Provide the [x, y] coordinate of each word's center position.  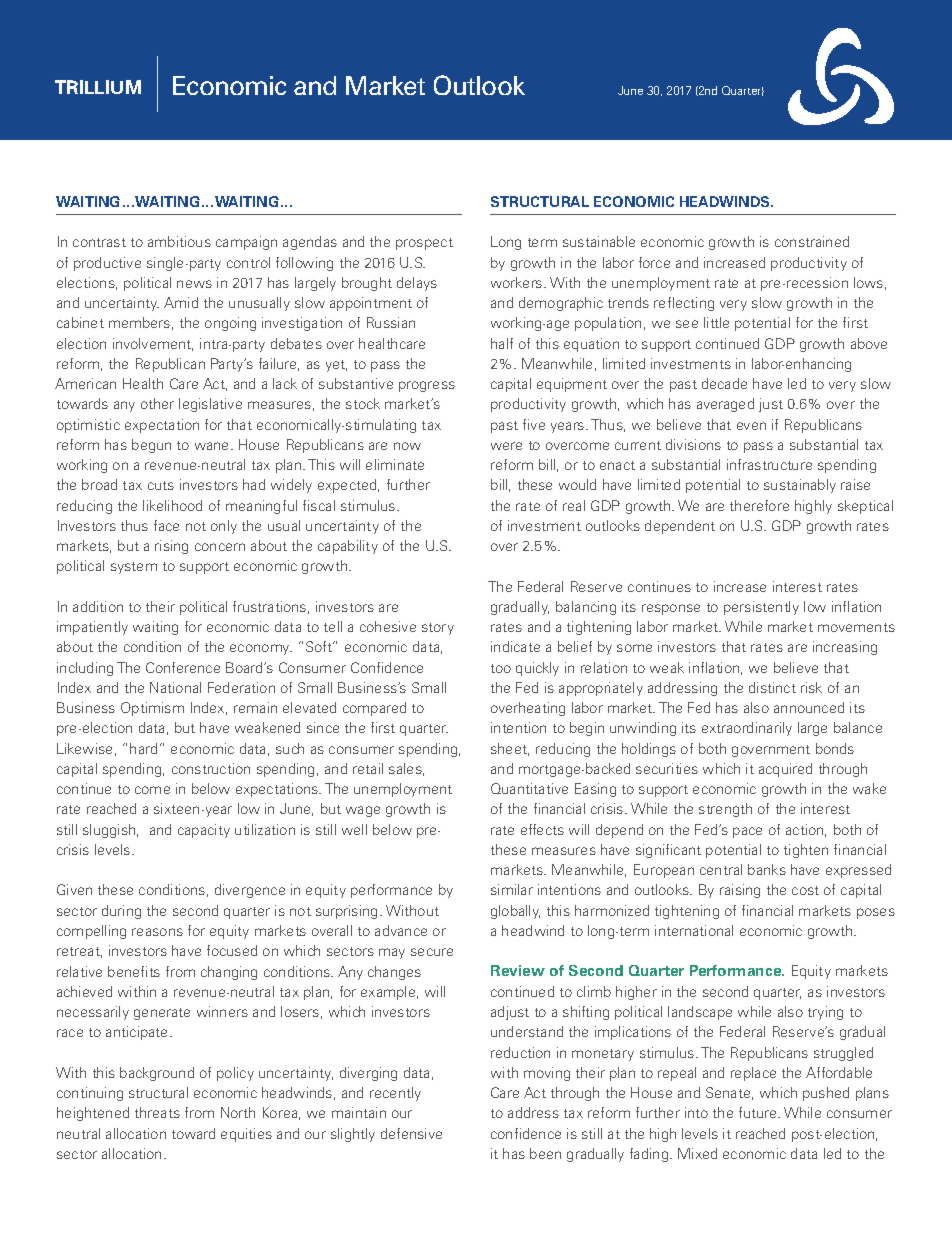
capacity [204, 831]
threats [157, 1112]
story [438, 629]
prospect [424, 244]
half [502, 343]
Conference [183, 667]
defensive [411, 1133]
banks [767, 869]
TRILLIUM [98, 87]
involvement [153, 344]
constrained [812, 241]
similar [512, 889]
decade [724, 383]
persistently [761, 608]
